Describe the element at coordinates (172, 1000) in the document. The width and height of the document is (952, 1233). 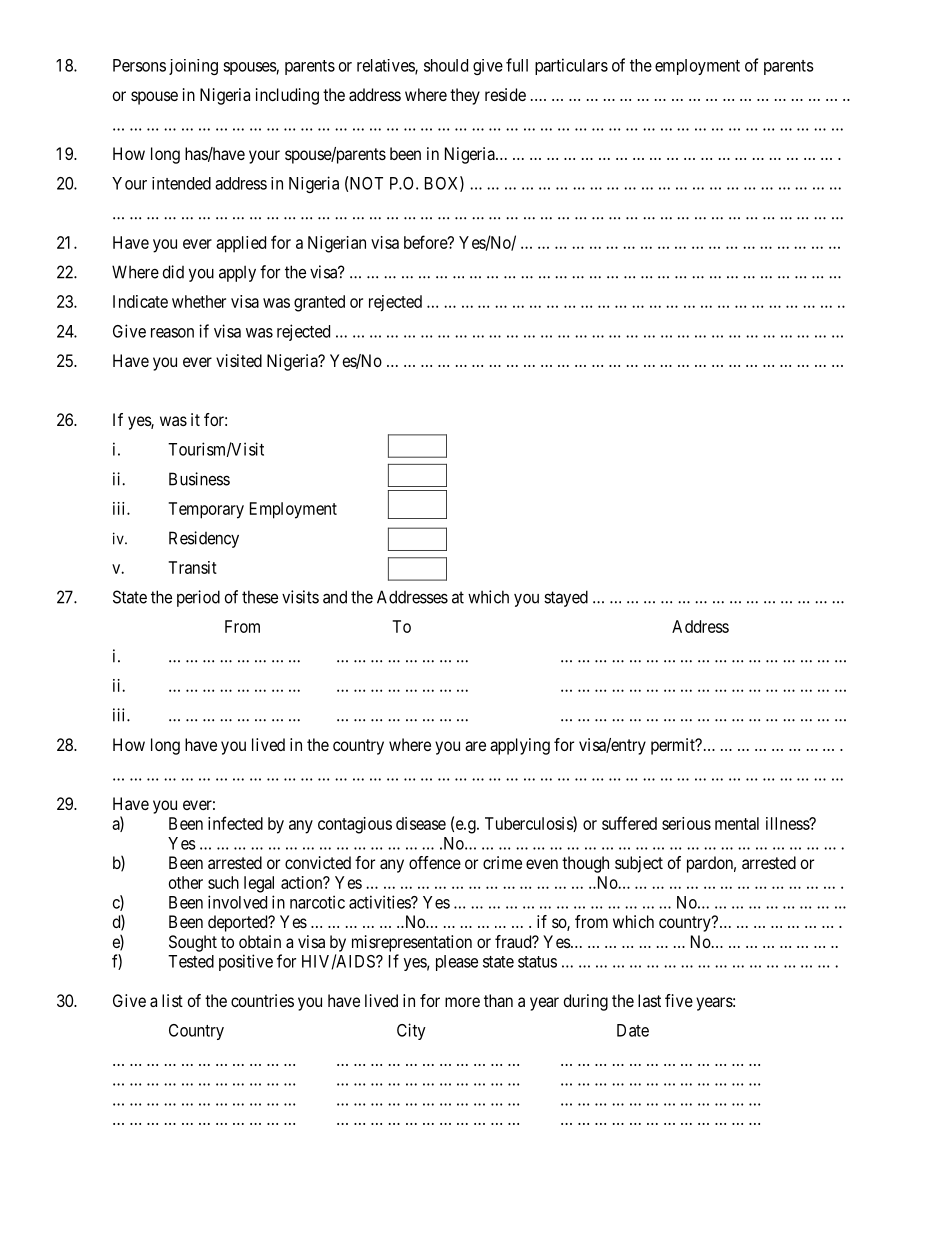
I see `list` at that location.
